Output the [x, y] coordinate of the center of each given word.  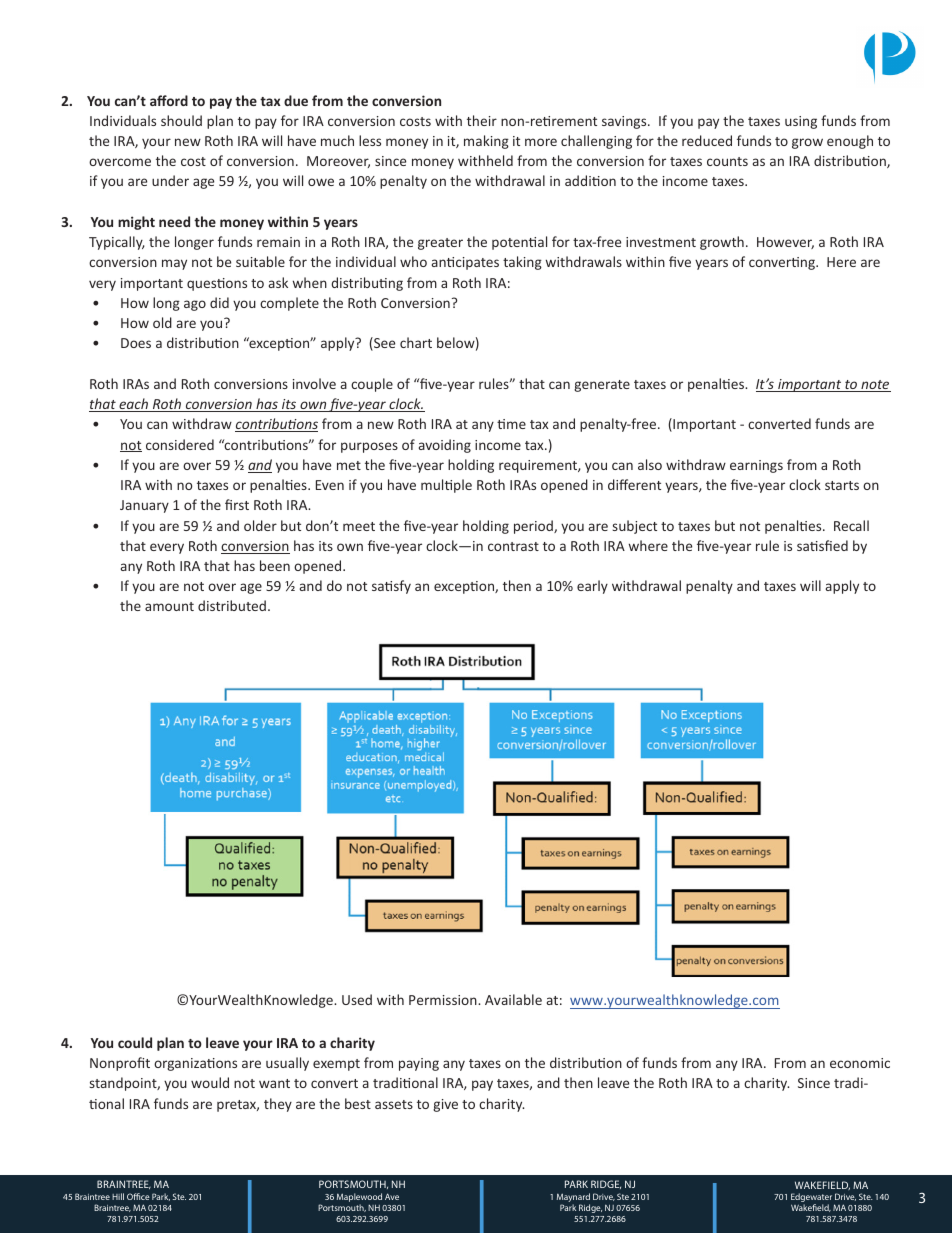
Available [513, 999]
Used [357, 999]
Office [138, 1196]
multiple [446, 486]
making [486, 142]
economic [860, 1063]
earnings [756, 466]
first [237, 504]
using [801, 122]
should [181, 120]
